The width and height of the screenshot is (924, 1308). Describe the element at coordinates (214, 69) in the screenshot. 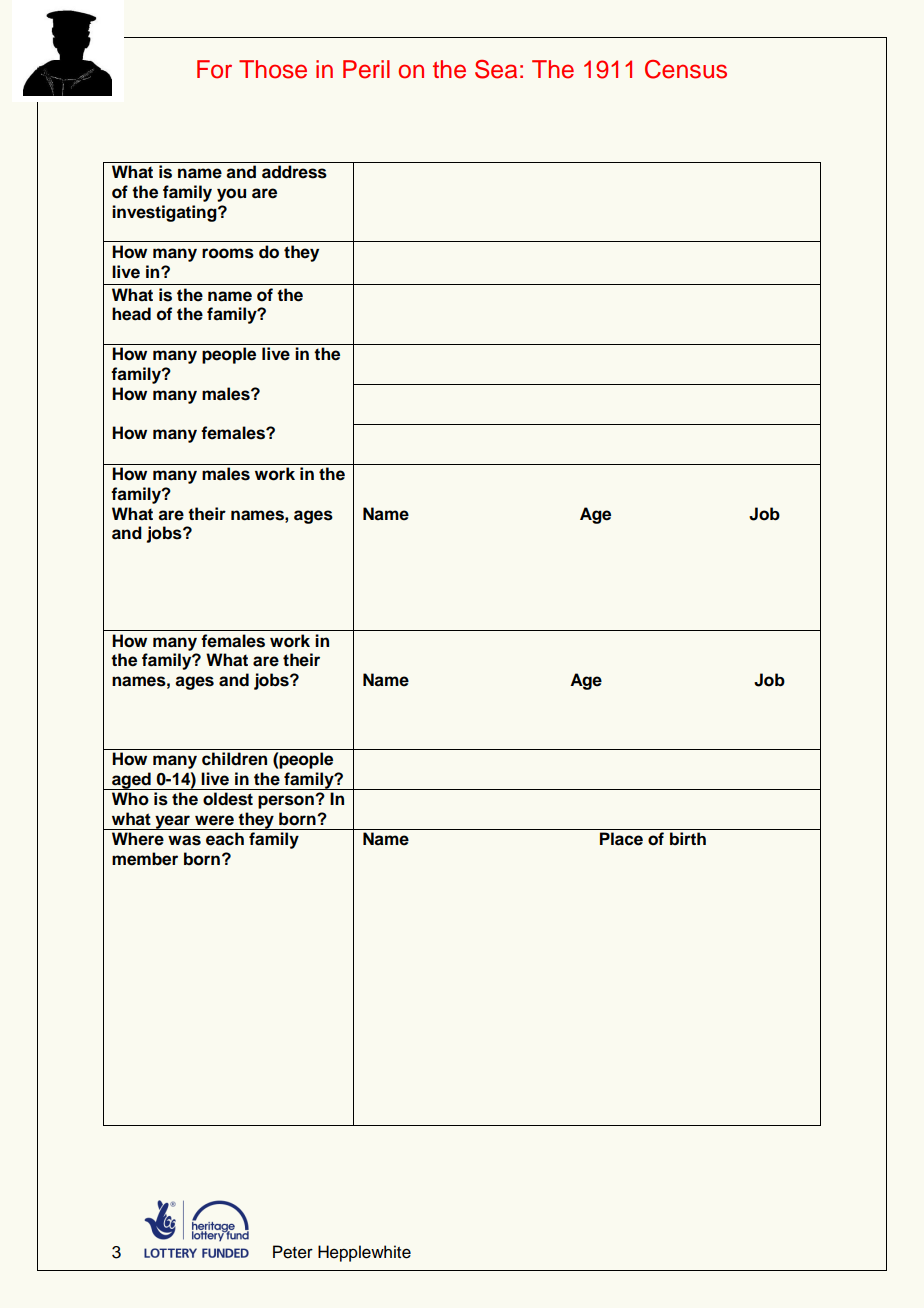

I see `For` at that location.
